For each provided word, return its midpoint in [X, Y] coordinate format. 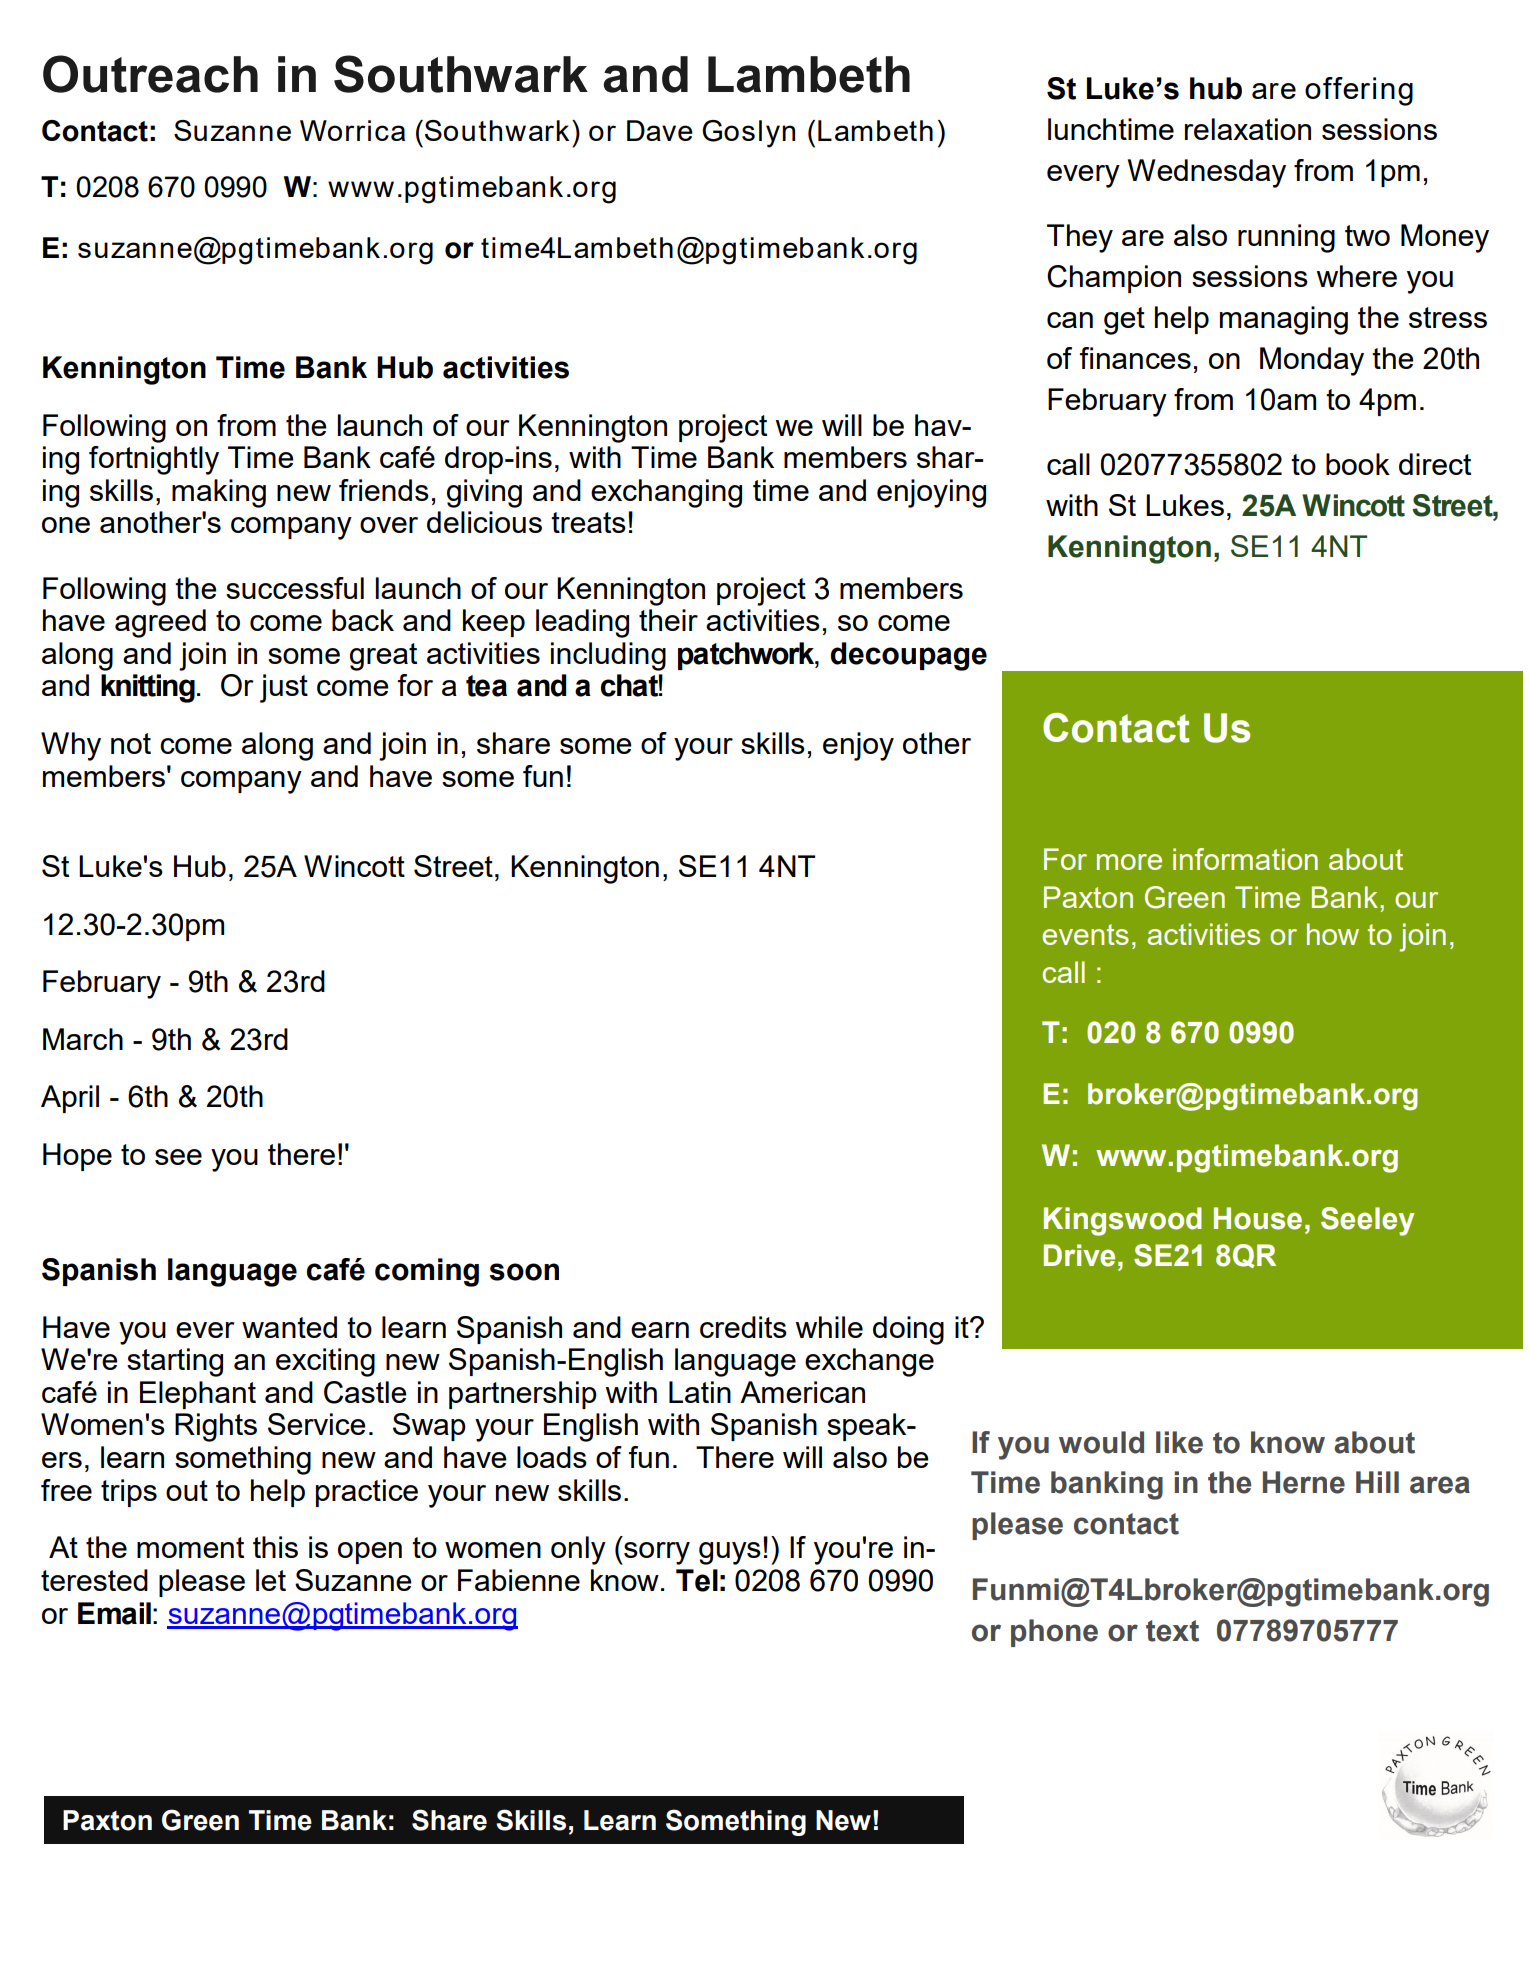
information [1245, 859]
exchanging [666, 493]
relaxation [1248, 129]
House [1258, 1218]
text [1172, 1631]
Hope [77, 1157]
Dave [660, 130]
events [1085, 934]
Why [71, 746]
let [271, 1580]
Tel [697, 1580]
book [1358, 464]
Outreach [150, 74]
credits [743, 1327]
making [219, 493]
